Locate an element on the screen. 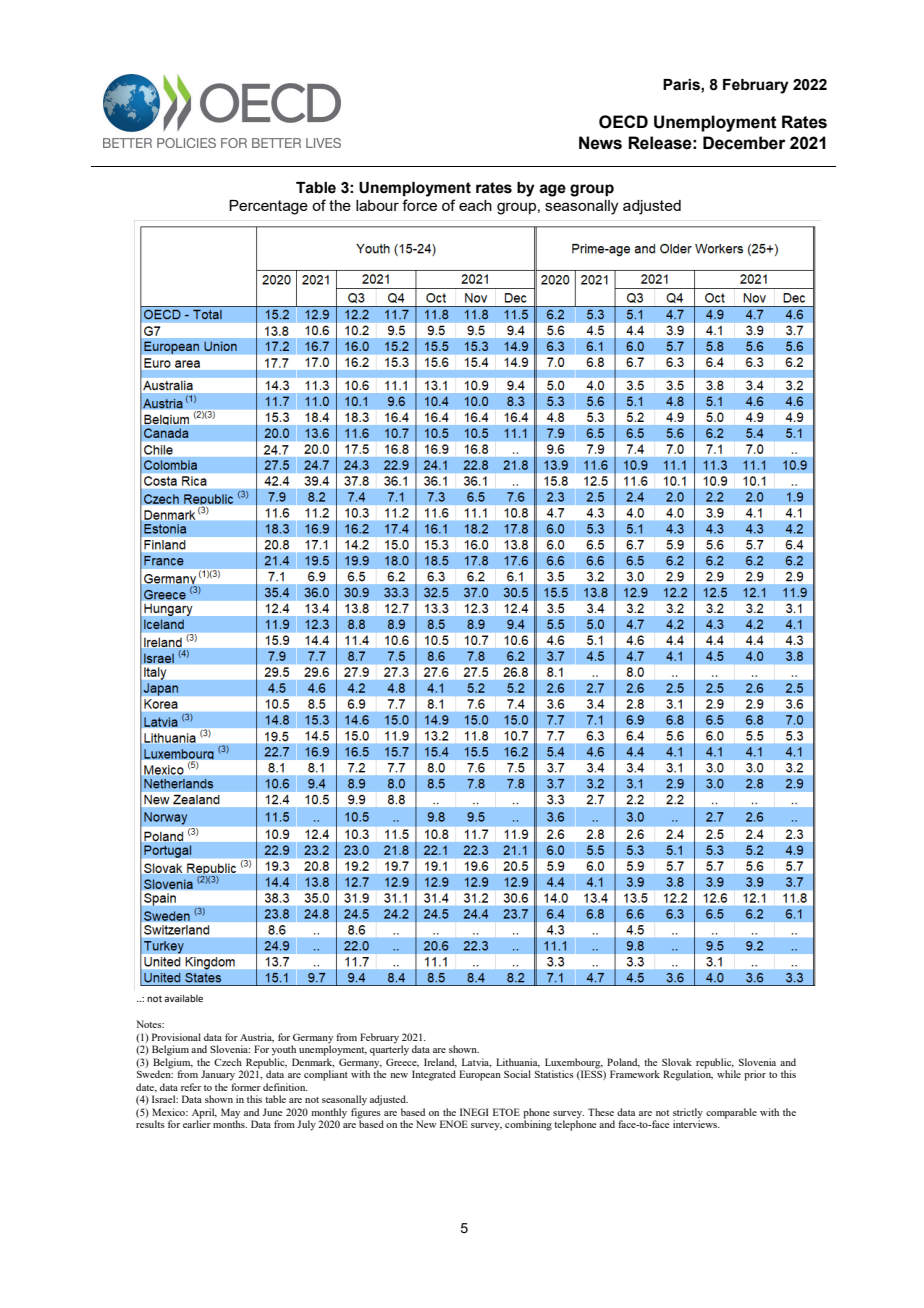 This screenshot has width=924, height=1308. Slovak is located at coordinates (677, 1062).
